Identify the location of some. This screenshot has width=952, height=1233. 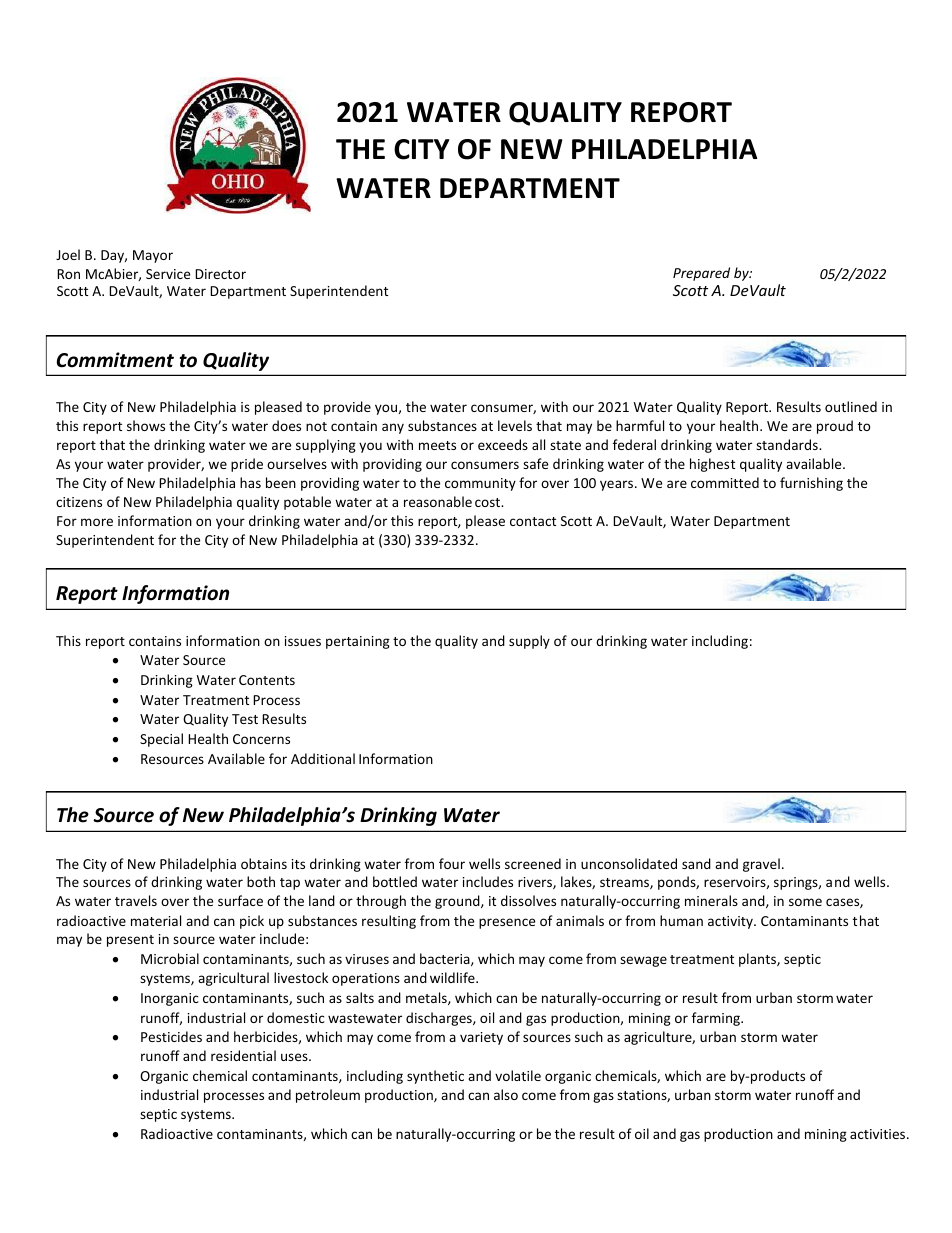
(805, 902).
